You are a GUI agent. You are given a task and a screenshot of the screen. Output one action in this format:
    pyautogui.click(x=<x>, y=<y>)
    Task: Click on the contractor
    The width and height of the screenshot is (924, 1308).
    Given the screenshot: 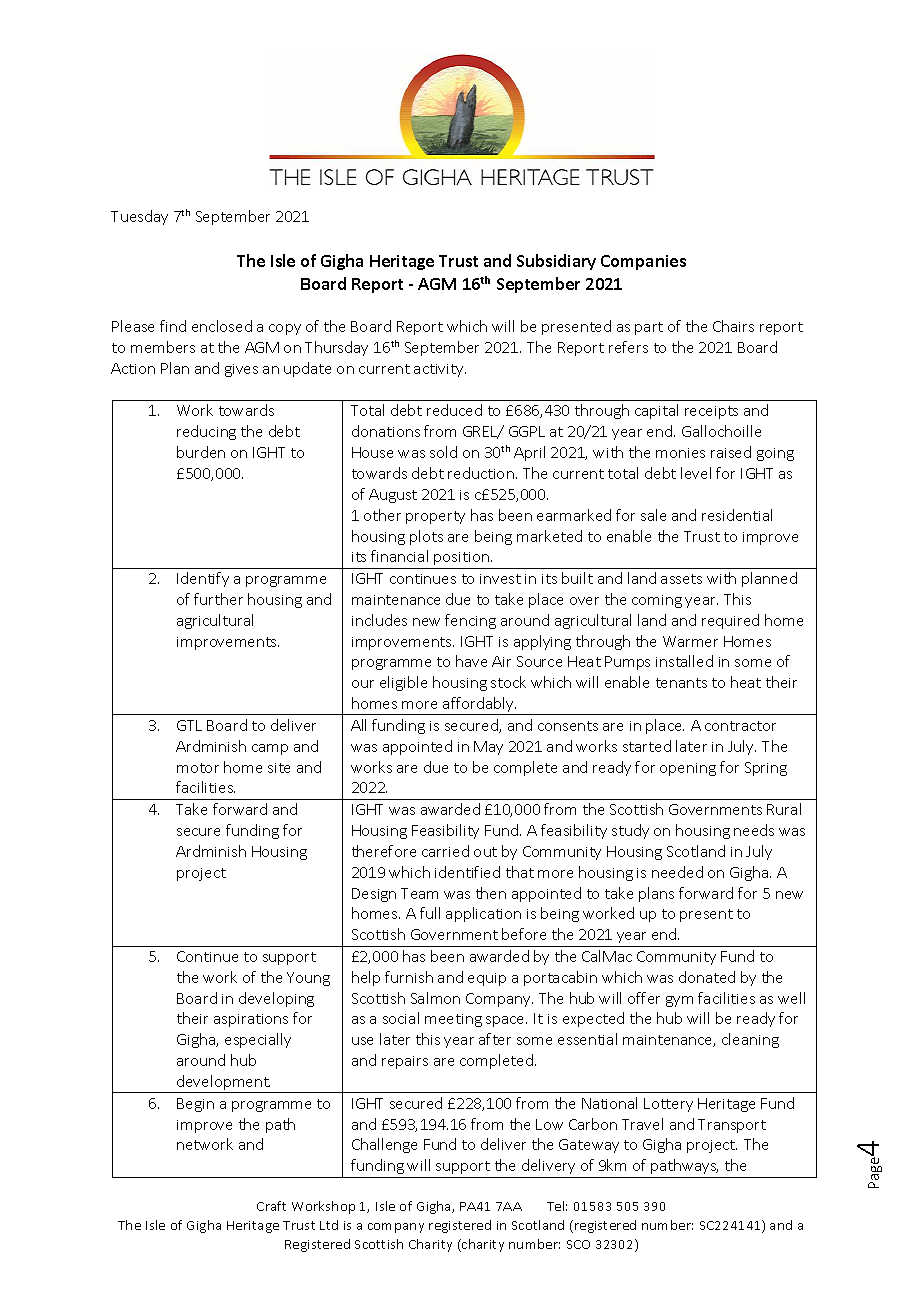 What is the action you would take?
    pyautogui.click(x=740, y=726)
